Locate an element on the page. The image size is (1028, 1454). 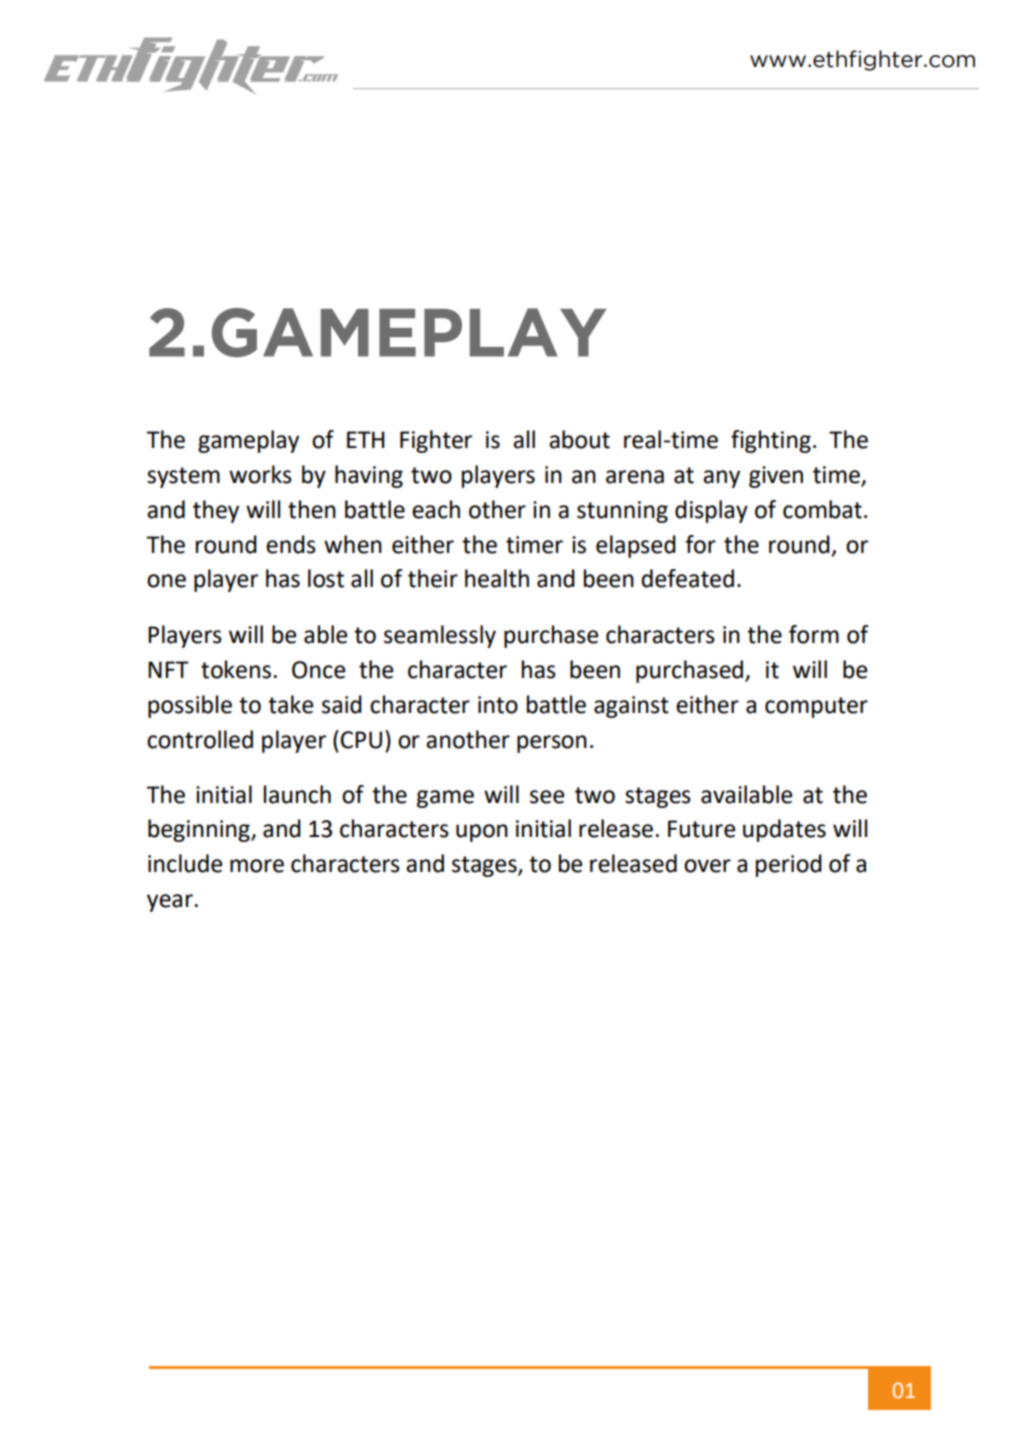
works is located at coordinates (260, 474).
